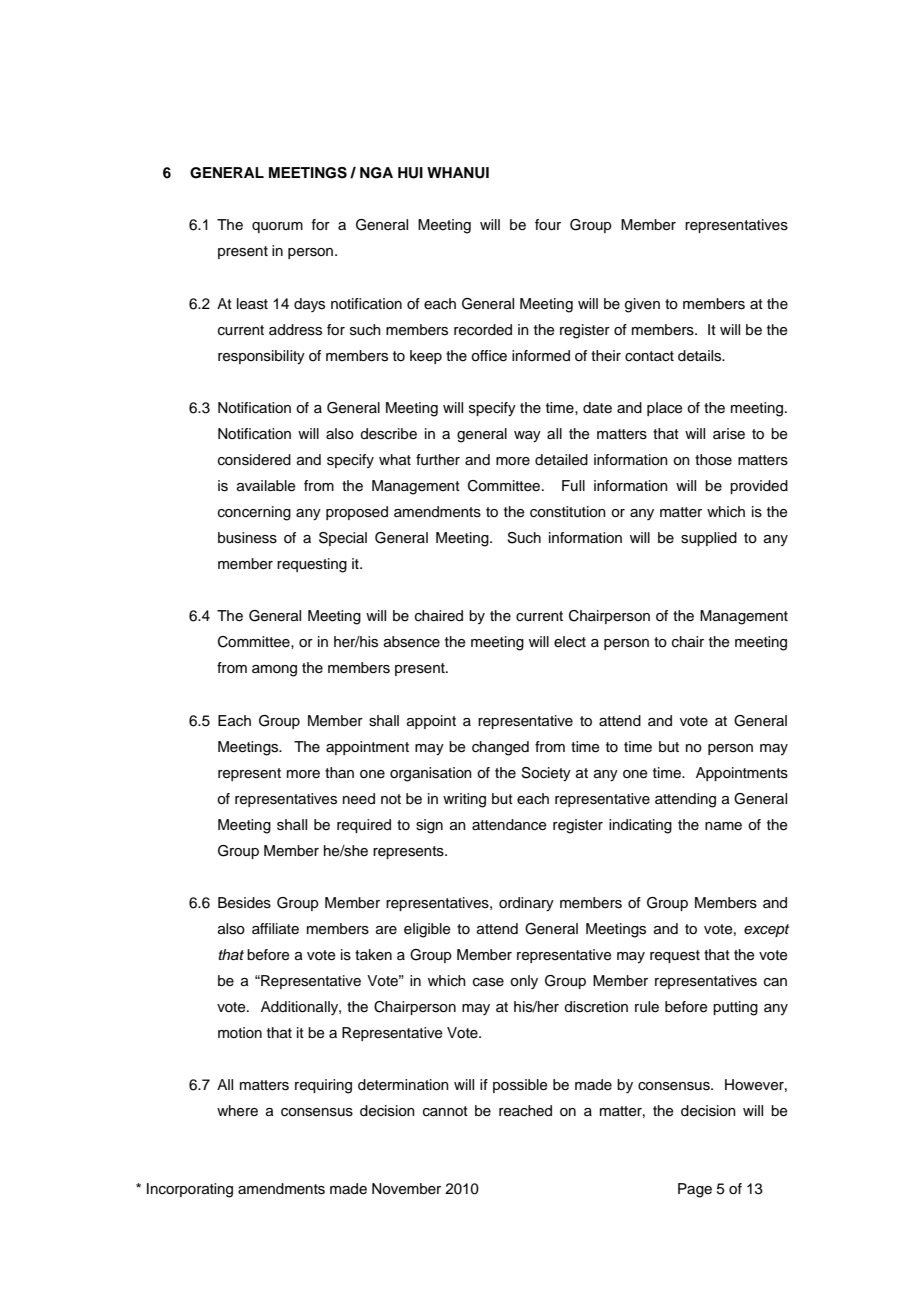 This image has height=1308, width=924. Describe the element at coordinates (274, 671) in the image. I see `among` at that location.
